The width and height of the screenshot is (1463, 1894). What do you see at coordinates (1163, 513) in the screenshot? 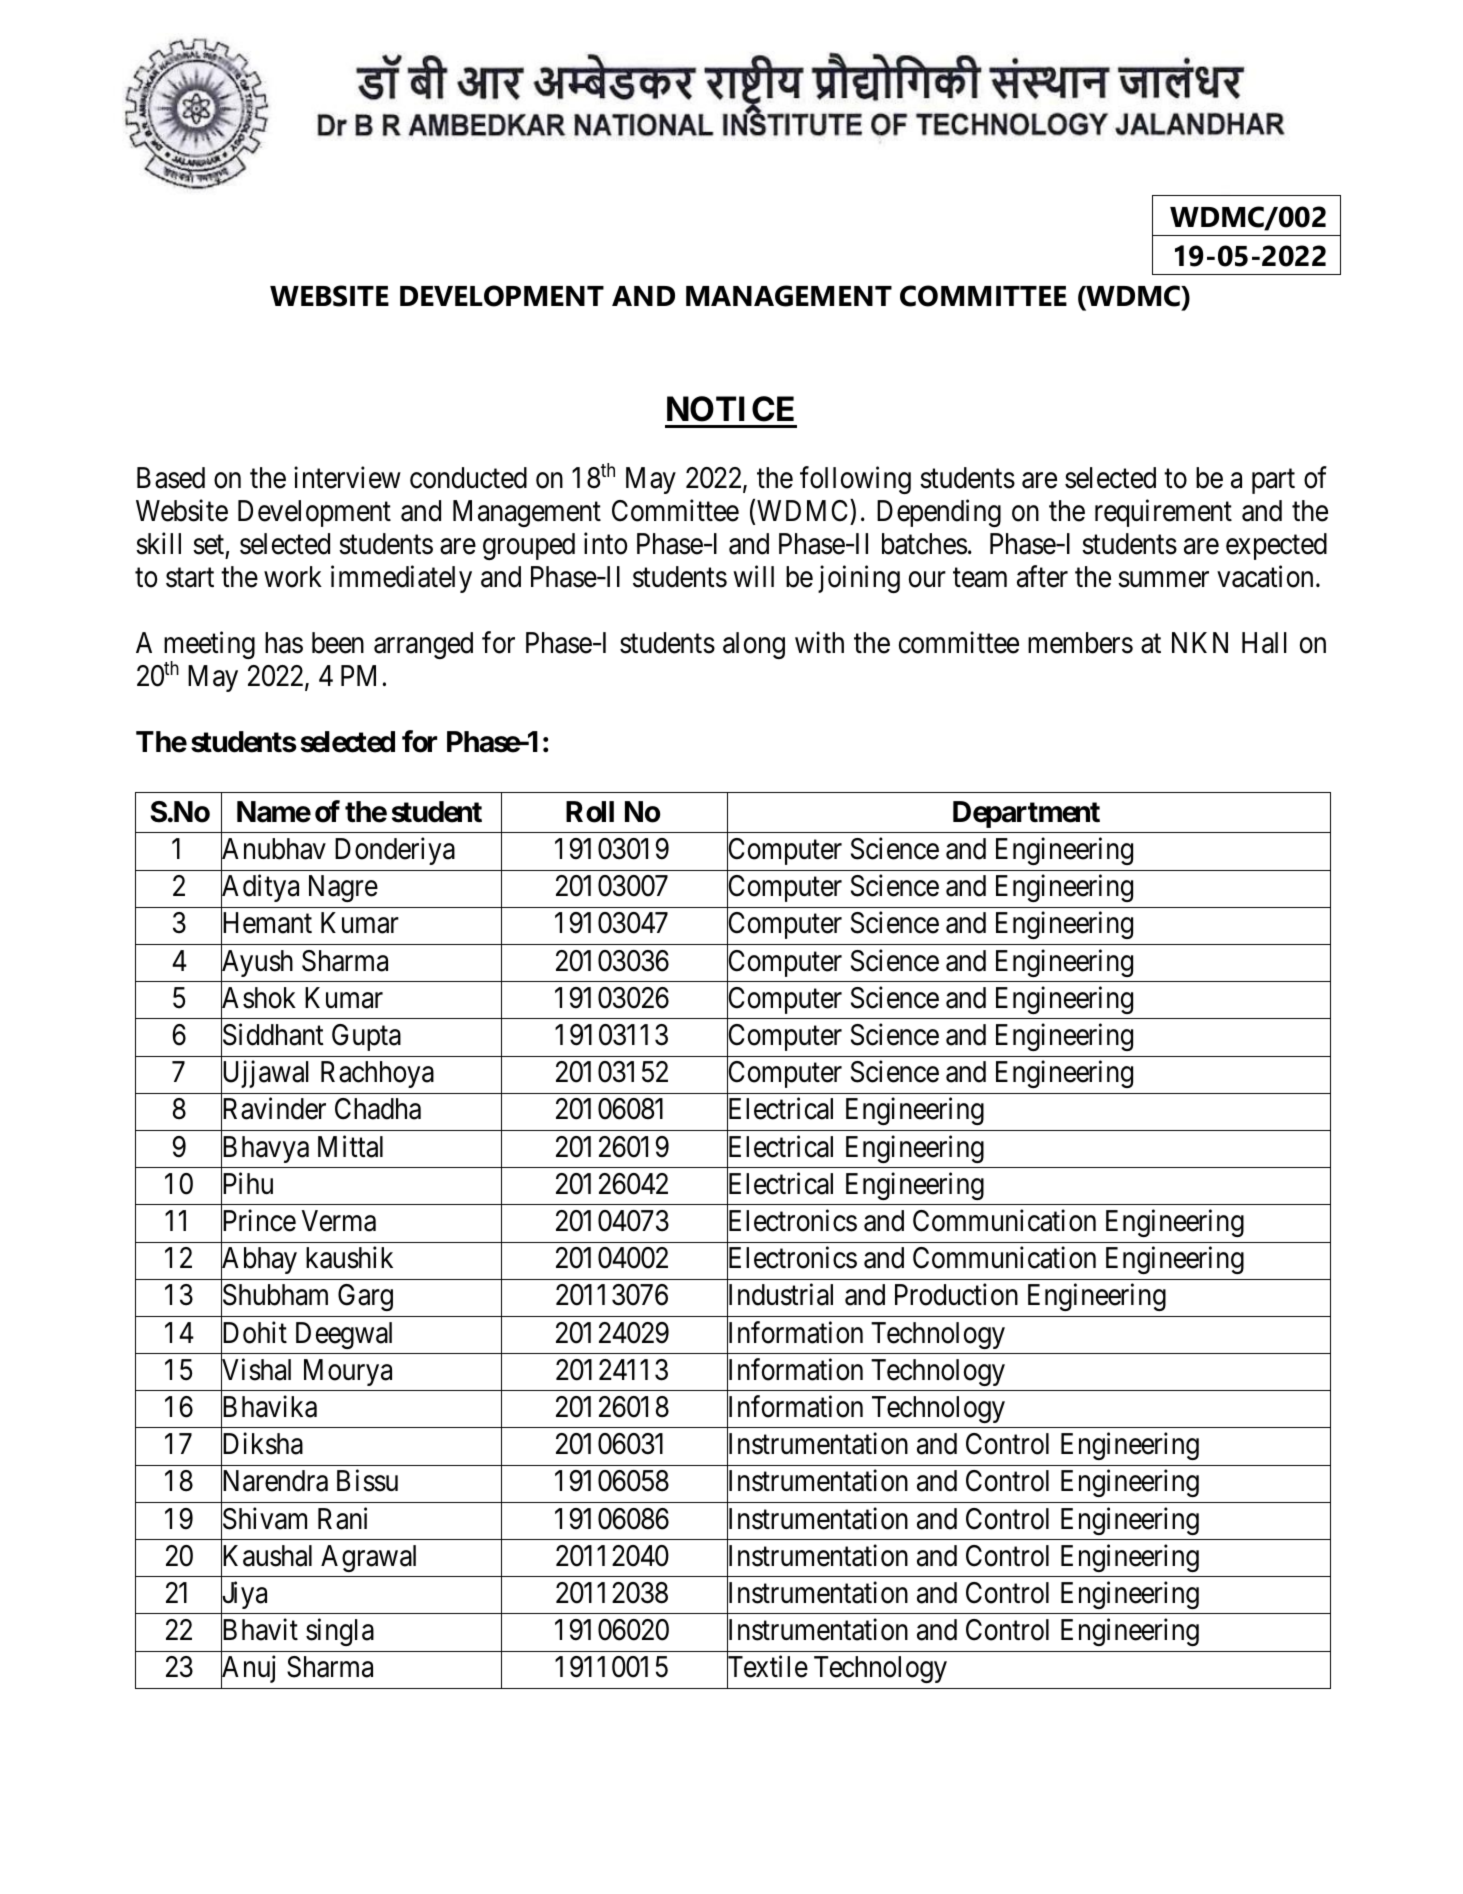
I see `requirement` at bounding box center [1163, 513].
